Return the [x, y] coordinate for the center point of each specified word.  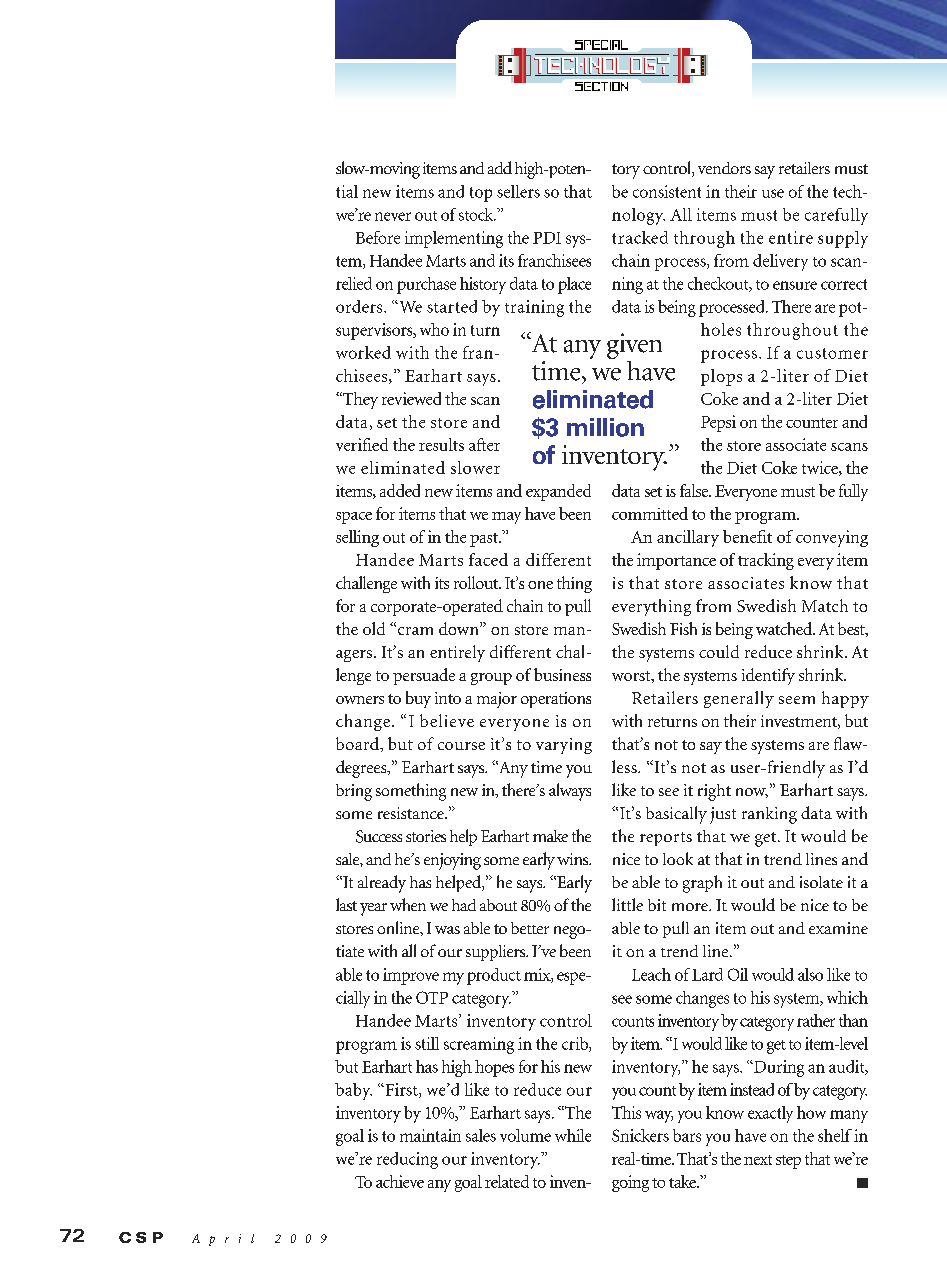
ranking [769, 815]
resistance [412, 813]
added [400, 490]
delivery [780, 262]
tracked [640, 237]
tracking [766, 561]
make [550, 836]
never [393, 216]
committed [650, 513]
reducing [407, 1160]
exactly [770, 1114]
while [573, 1135]
